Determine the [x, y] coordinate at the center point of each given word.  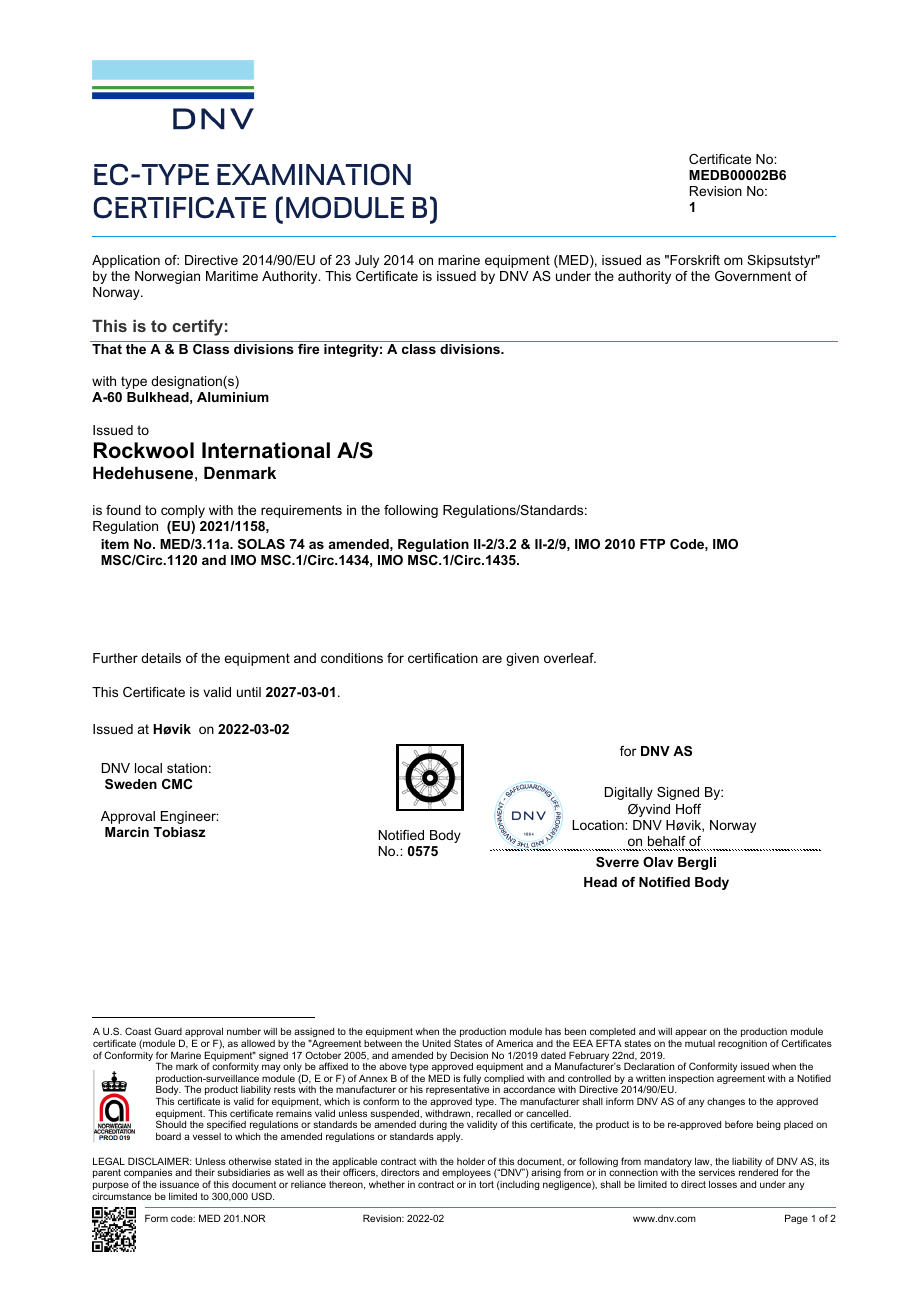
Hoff [688, 809]
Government [753, 276]
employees [466, 1173]
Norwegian [167, 277]
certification [443, 658]
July [367, 261]
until [249, 692]
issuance [179, 1184]
